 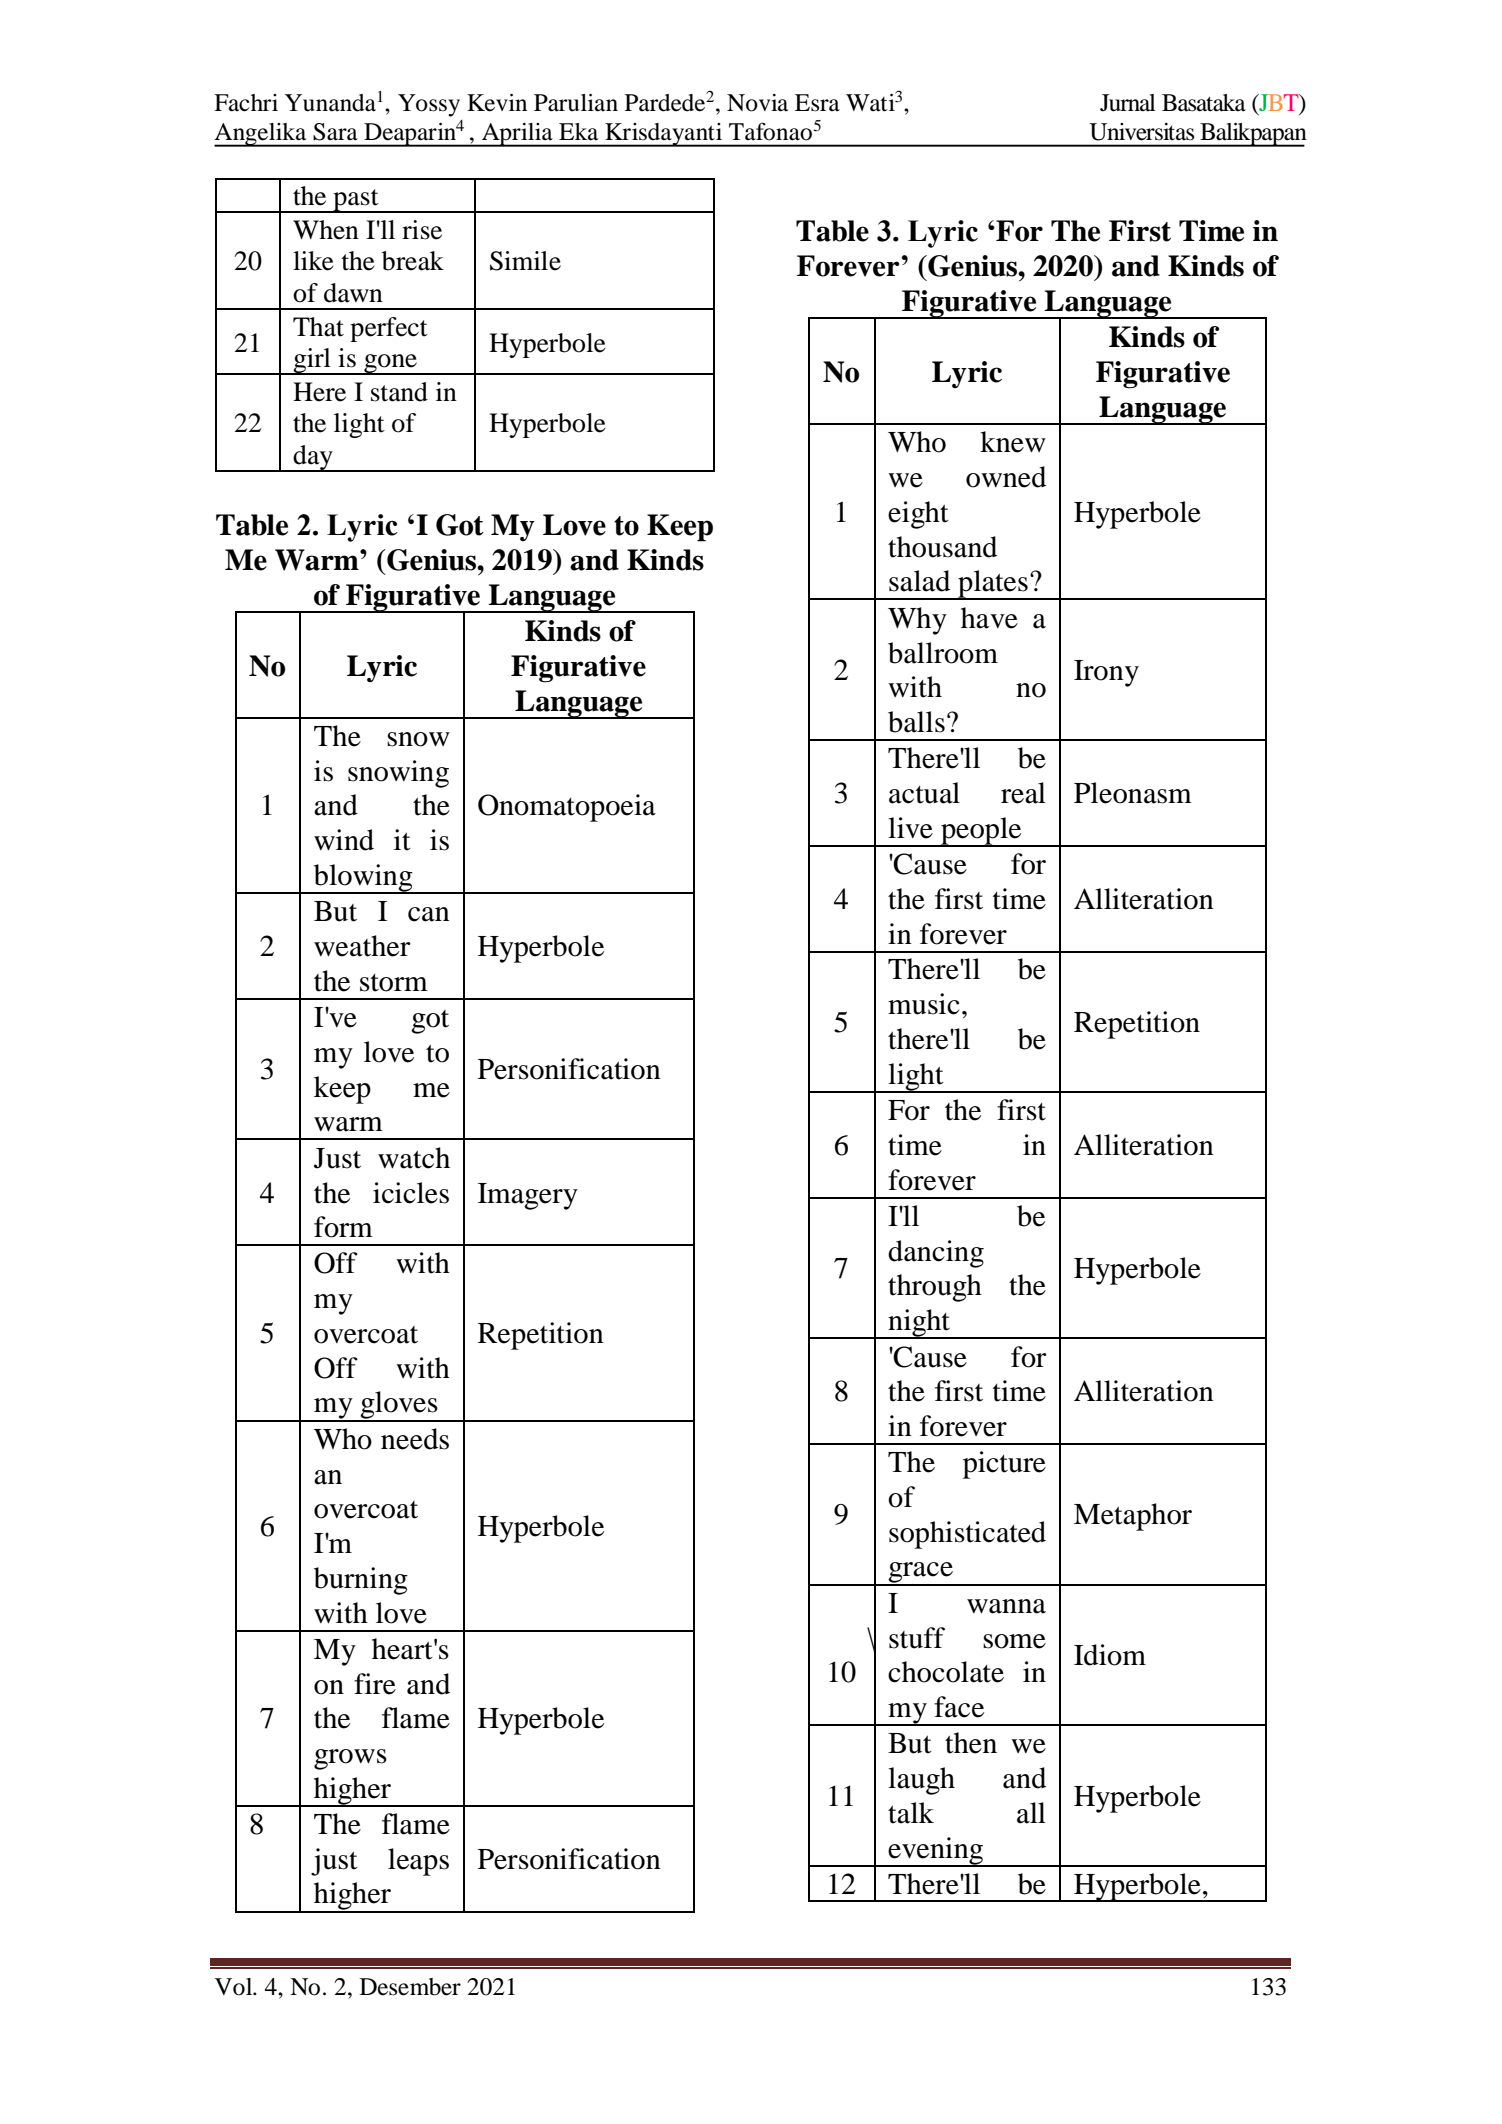 I want to click on talk, so click(x=911, y=1813).
